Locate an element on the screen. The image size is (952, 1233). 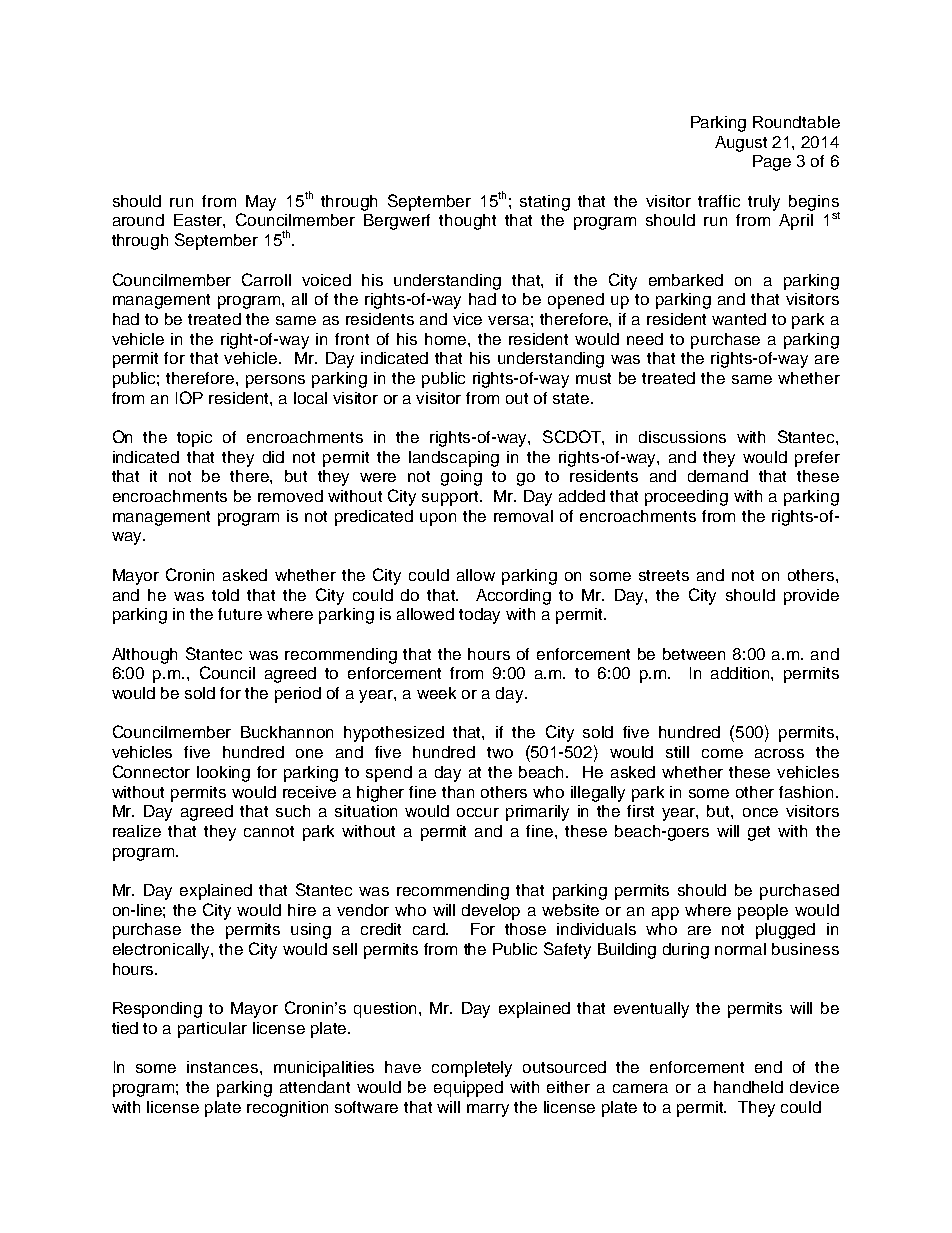
develop is located at coordinates (491, 912).
